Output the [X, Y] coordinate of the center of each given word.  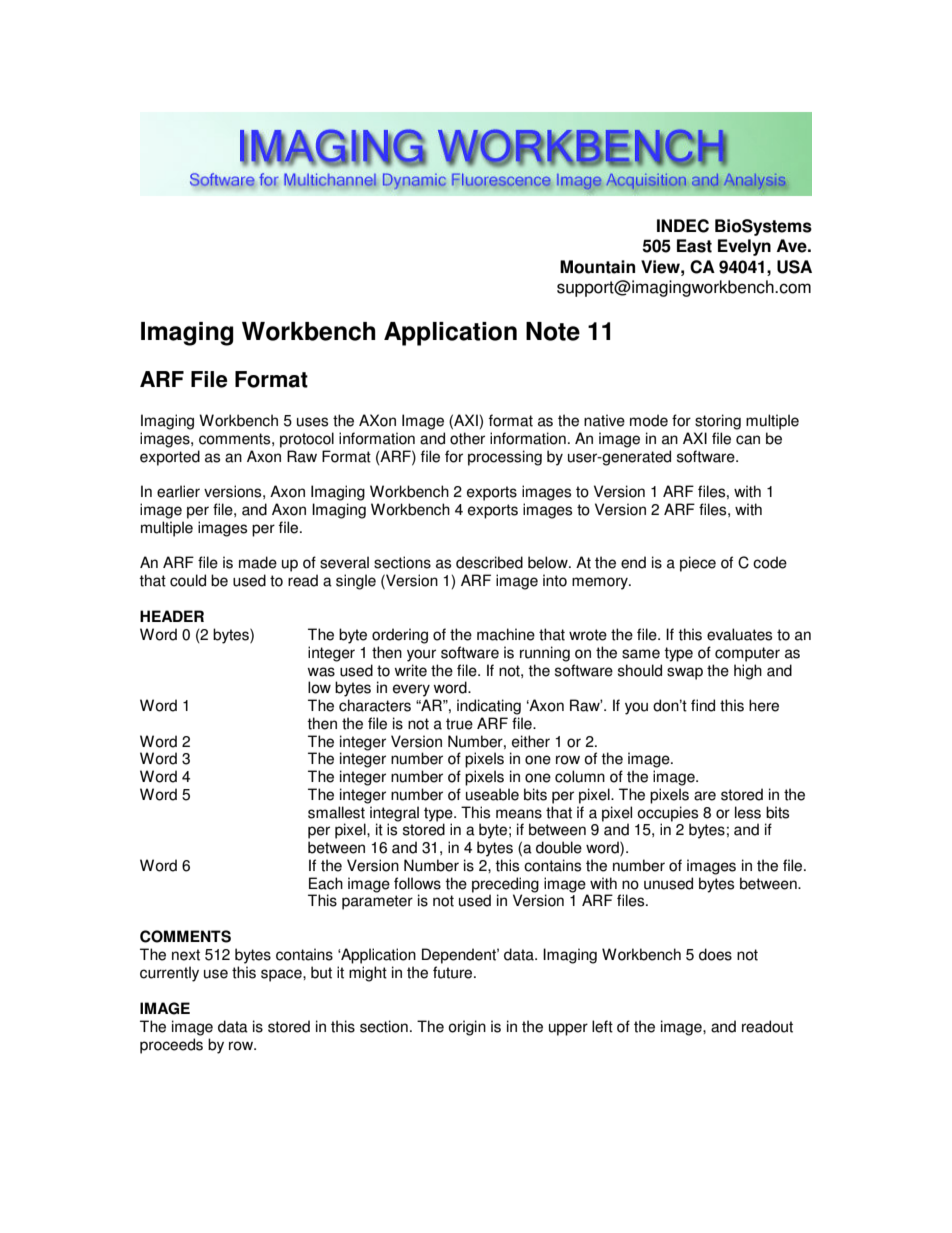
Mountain [597, 267]
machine [506, 634]
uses [312, 422]
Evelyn [744, 247]
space [282, 975]
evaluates [739, 634]
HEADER [172, 616]
